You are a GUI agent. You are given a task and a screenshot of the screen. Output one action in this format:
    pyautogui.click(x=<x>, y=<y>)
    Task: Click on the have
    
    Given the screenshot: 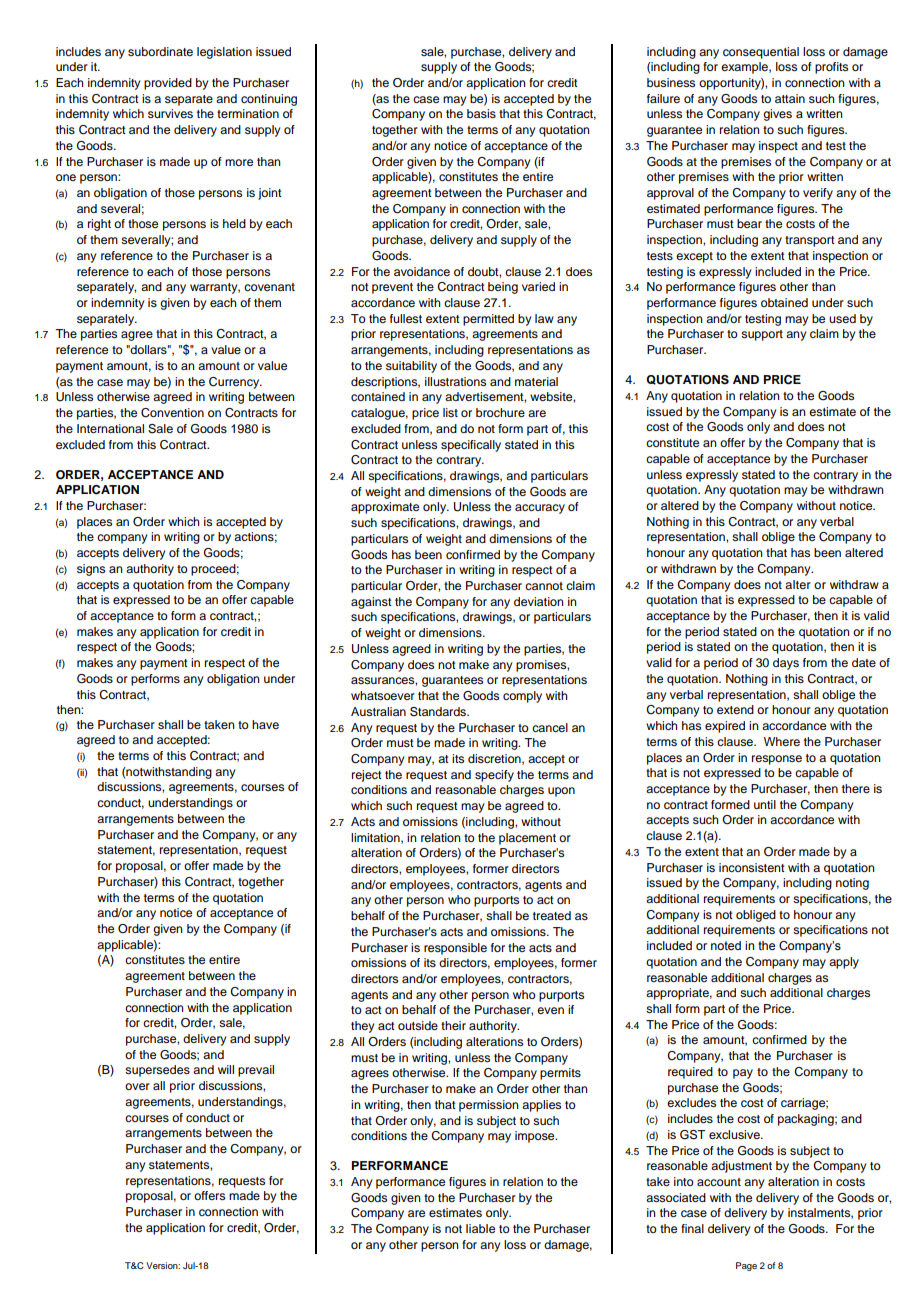 What is the action you would take?
    pyautogui.click(x=265, y=724)
